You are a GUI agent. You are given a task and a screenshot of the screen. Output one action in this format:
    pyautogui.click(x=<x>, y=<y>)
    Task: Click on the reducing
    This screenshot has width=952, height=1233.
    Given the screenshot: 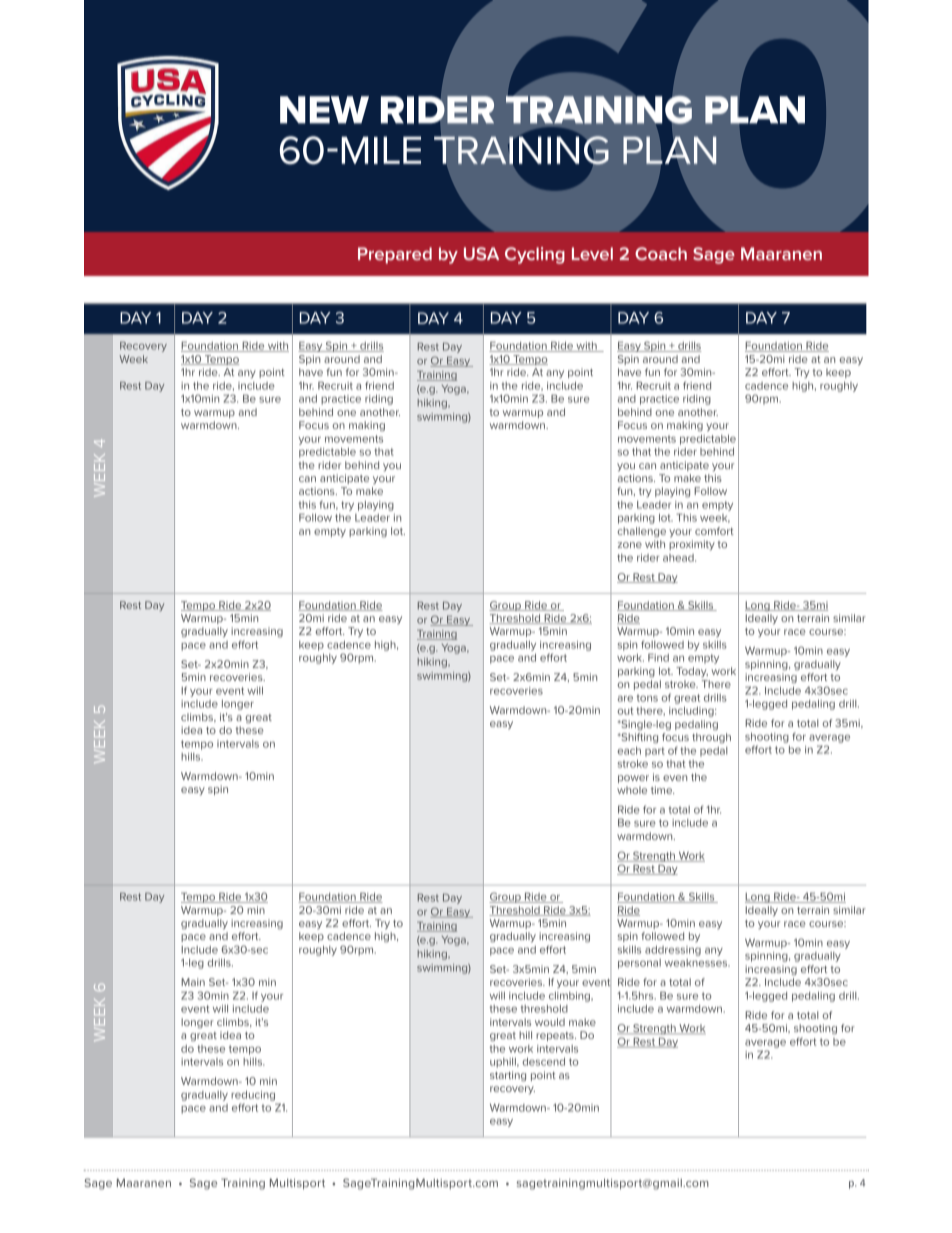 What is the action you would take?
    pyautogui.click(x=253, y=1096)
